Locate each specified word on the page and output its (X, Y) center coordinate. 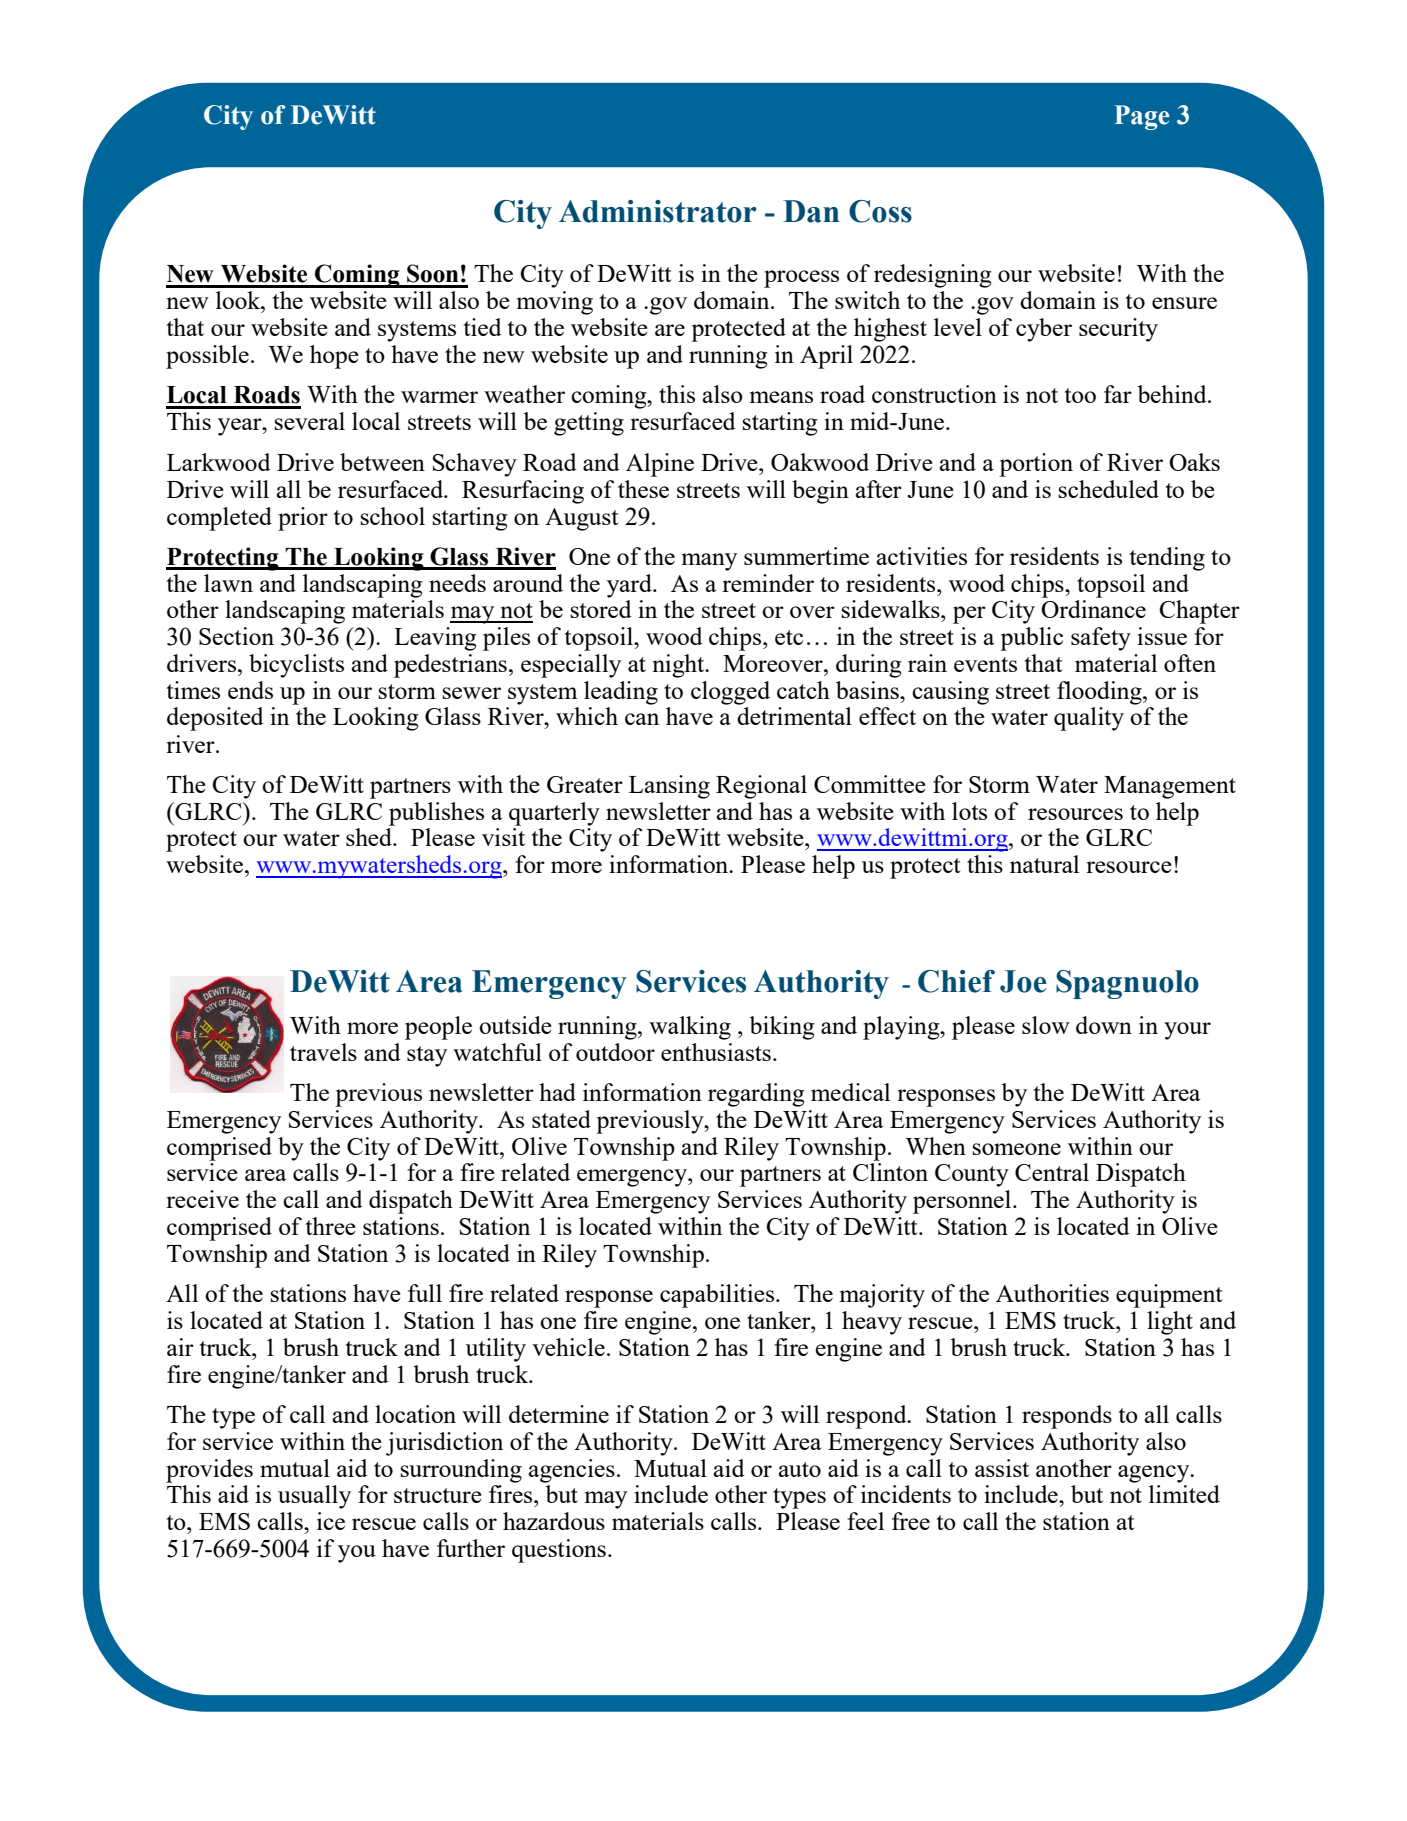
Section (236, 636)
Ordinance (1093, 609)
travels (323, 1052)
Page (1141, 117)
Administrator (657, 211)
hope (334, 357)
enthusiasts (716, 1052)
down (1104, 1025)
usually (314, 1497)
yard (630, 586)
